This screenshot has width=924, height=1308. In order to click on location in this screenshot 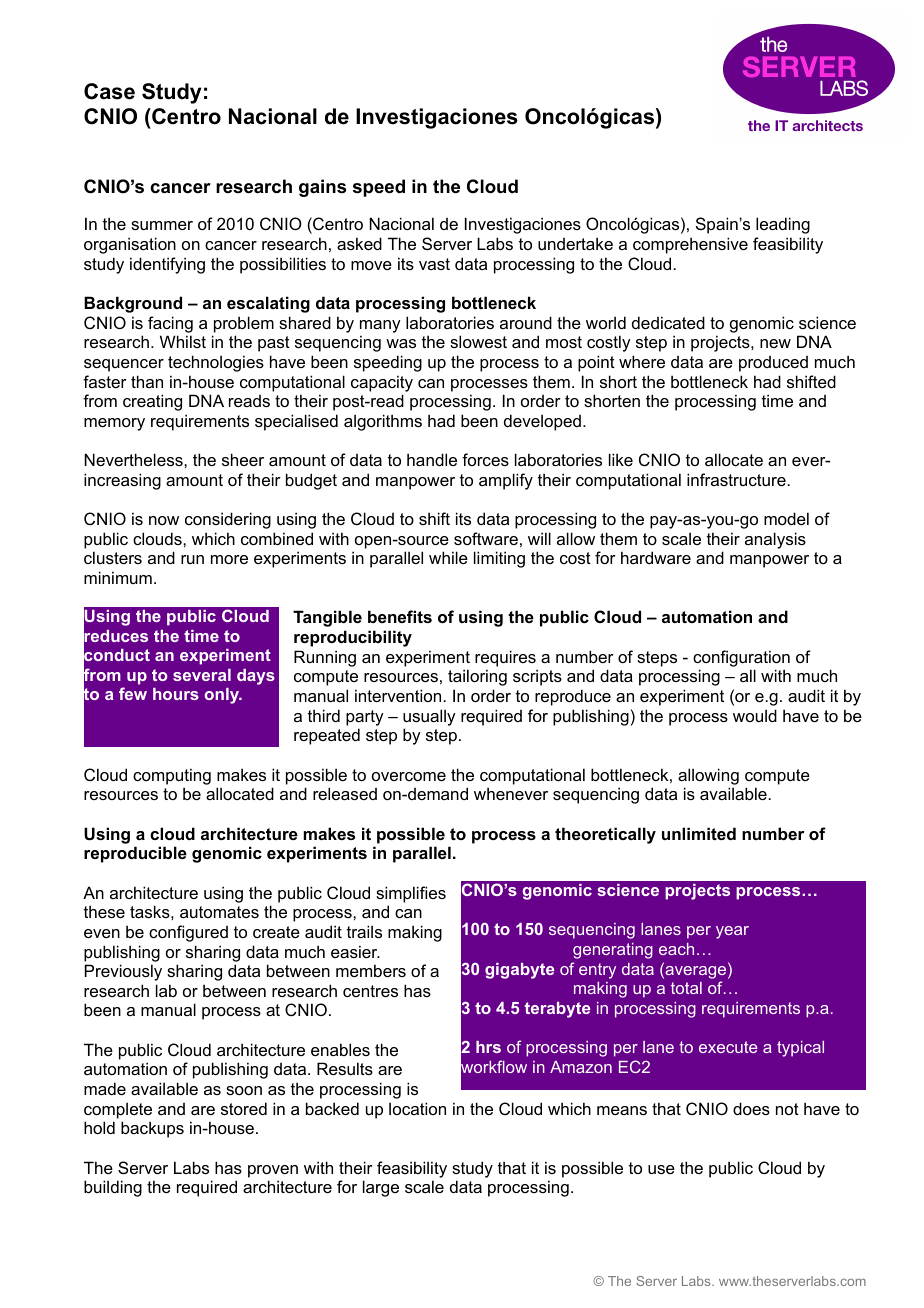, I will do `click(417, 1108)`.
